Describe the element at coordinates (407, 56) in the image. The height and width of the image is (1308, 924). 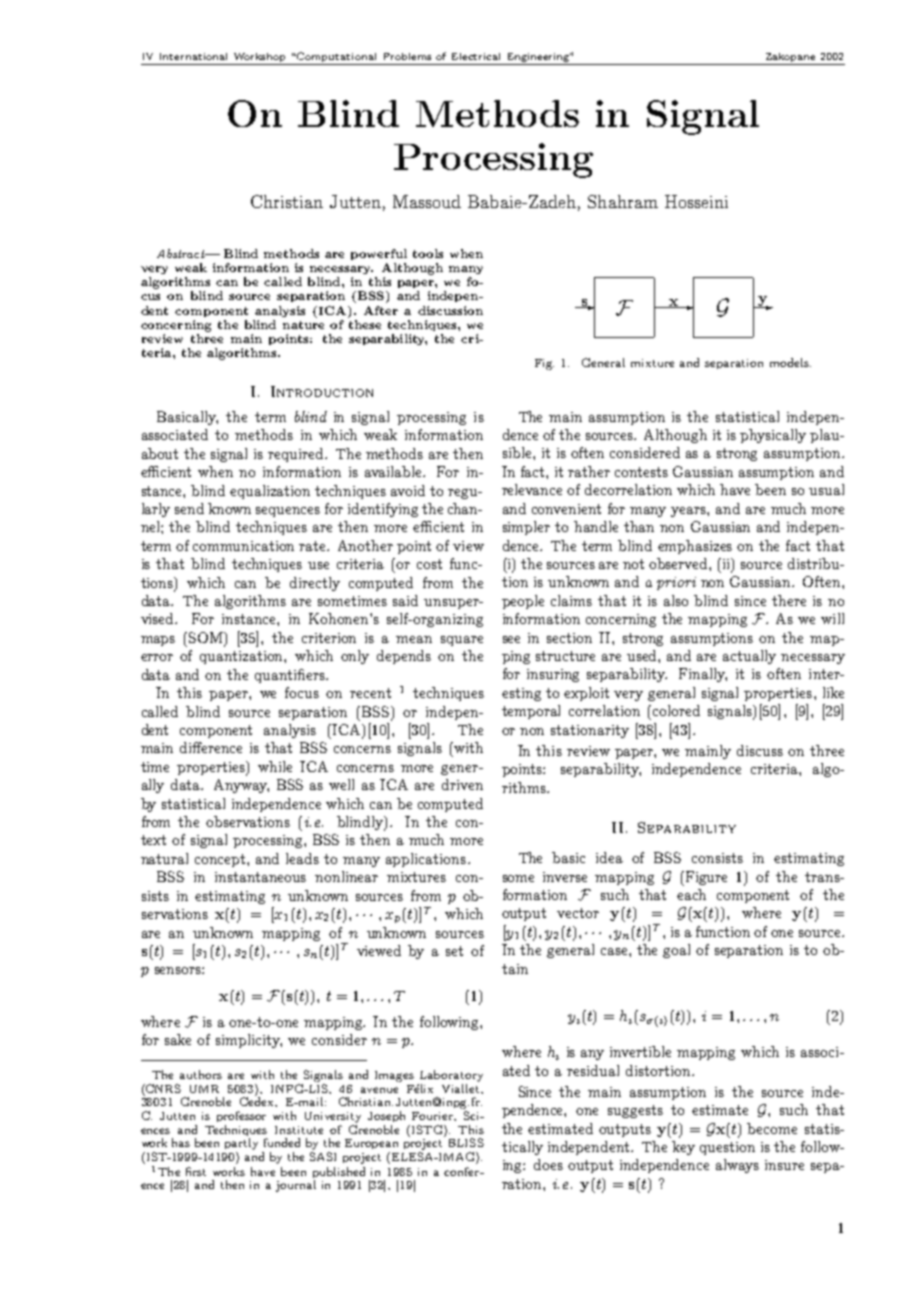
I see `Problems` at that location.
